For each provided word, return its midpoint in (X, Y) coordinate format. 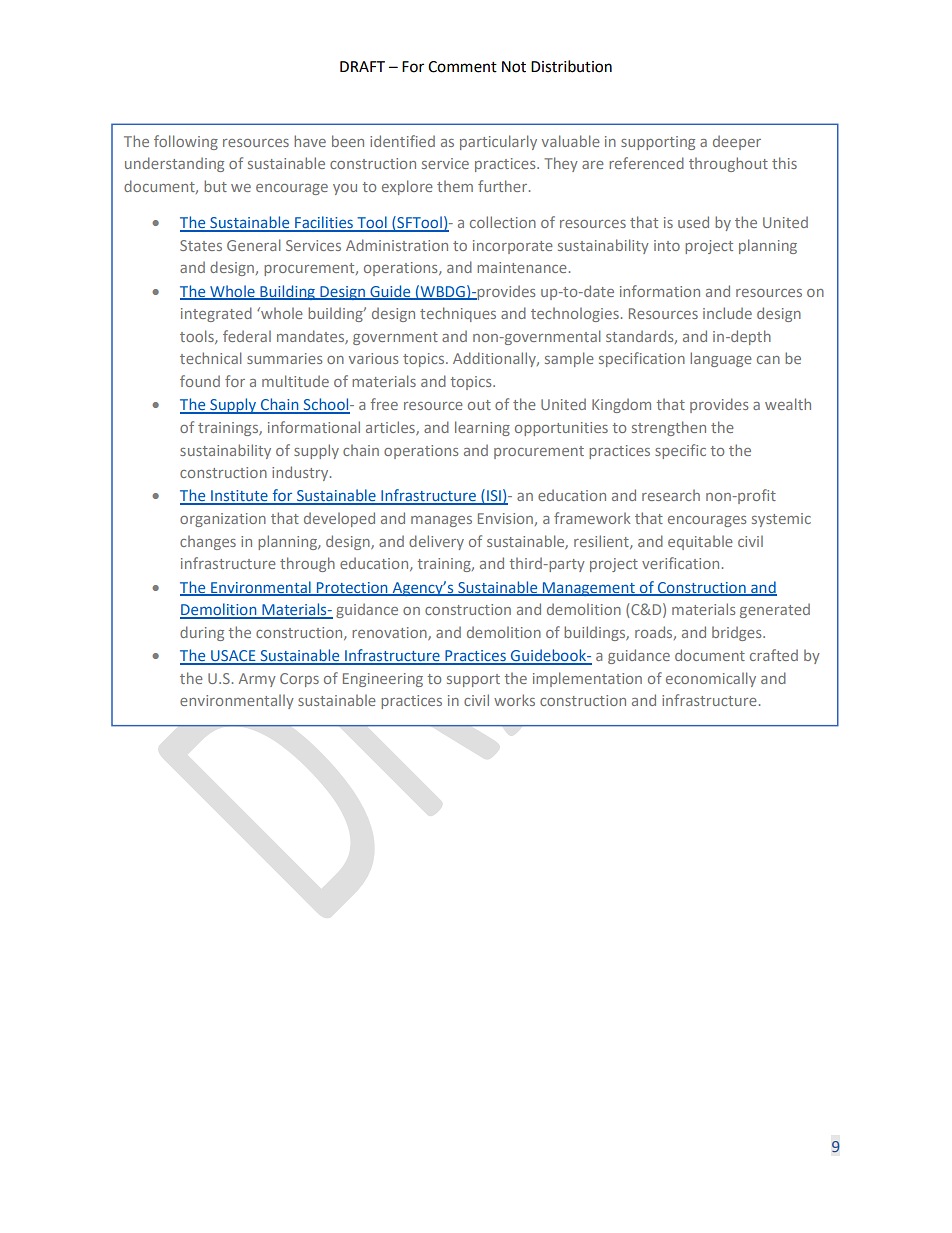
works (514, 700)
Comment (462, 67)
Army (257, 680)
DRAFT (362, 66)
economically (711, 679)
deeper (737, 142)
